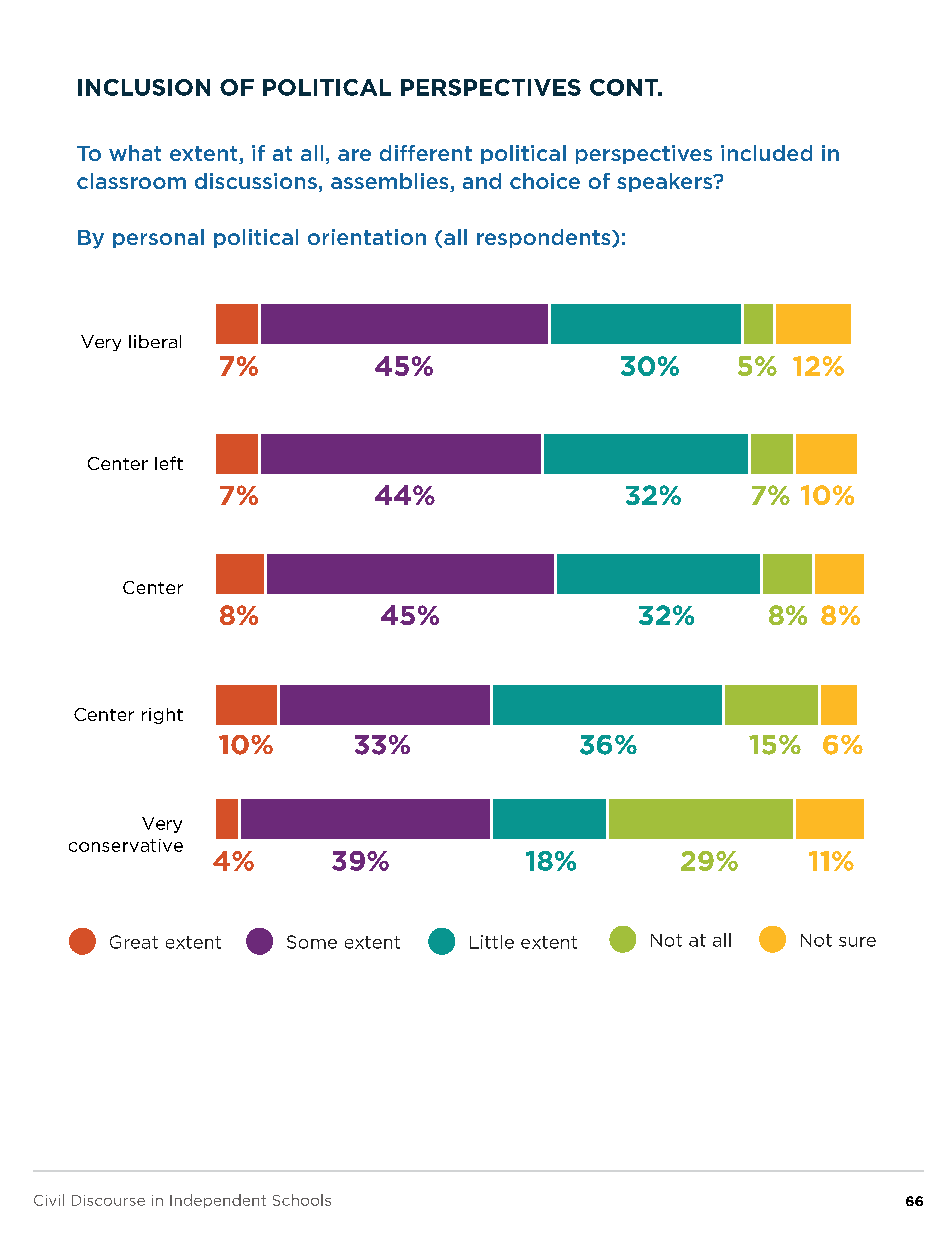 This page has height=1233, width=952. I want to click on orientation, so click(367, 237).
